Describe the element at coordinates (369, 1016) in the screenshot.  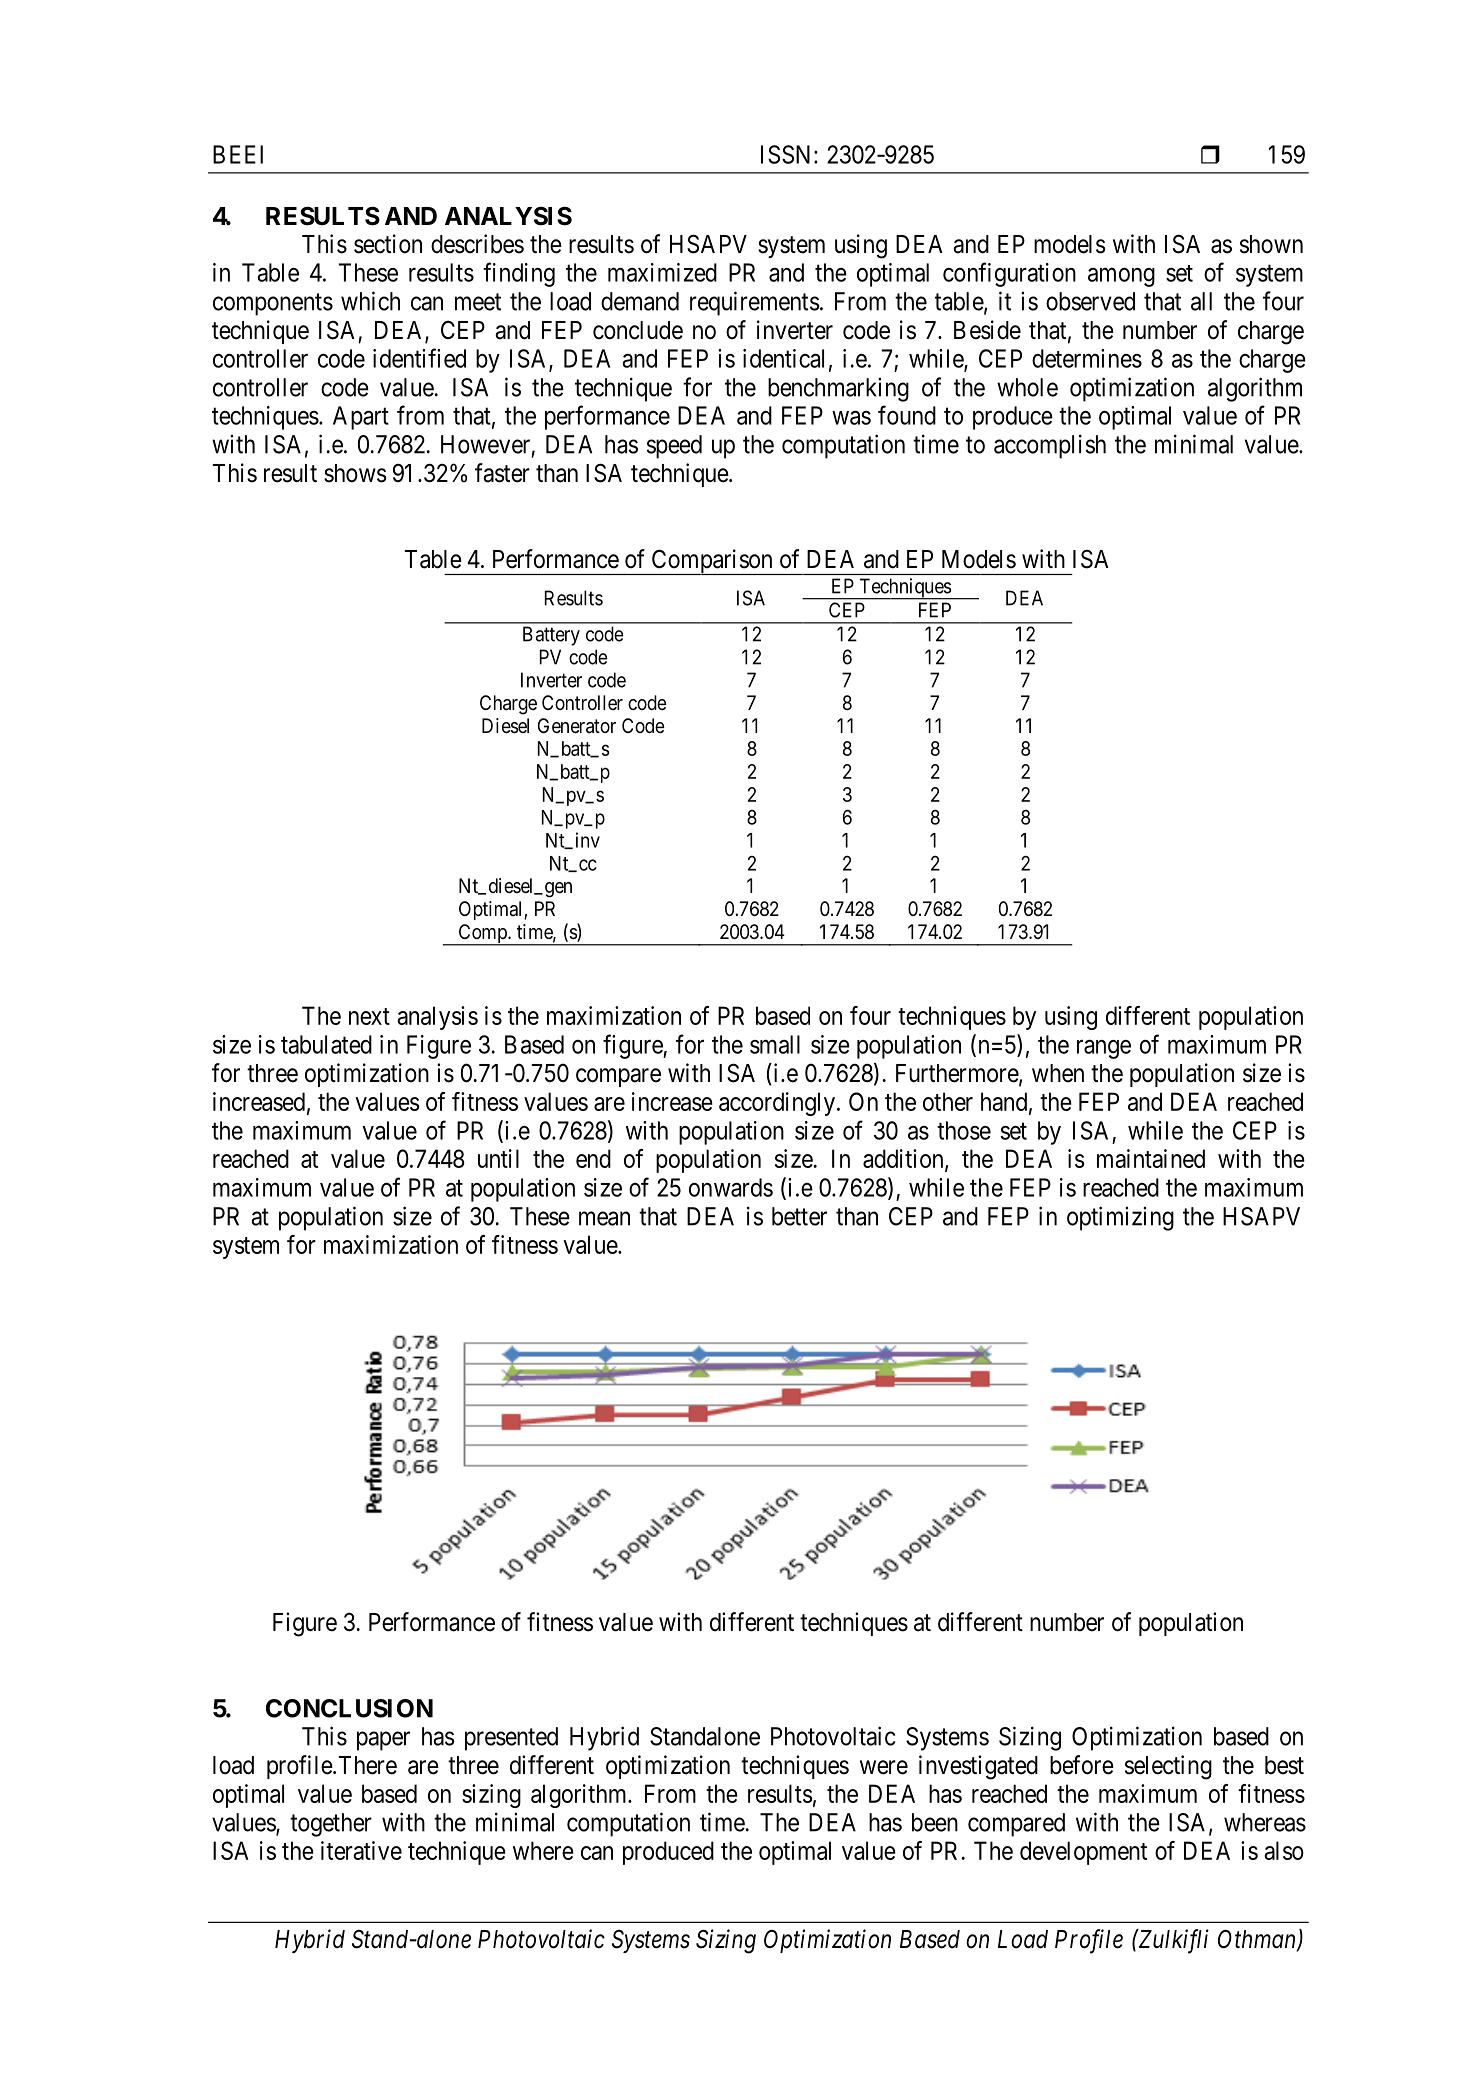
I see `next` at that location.
